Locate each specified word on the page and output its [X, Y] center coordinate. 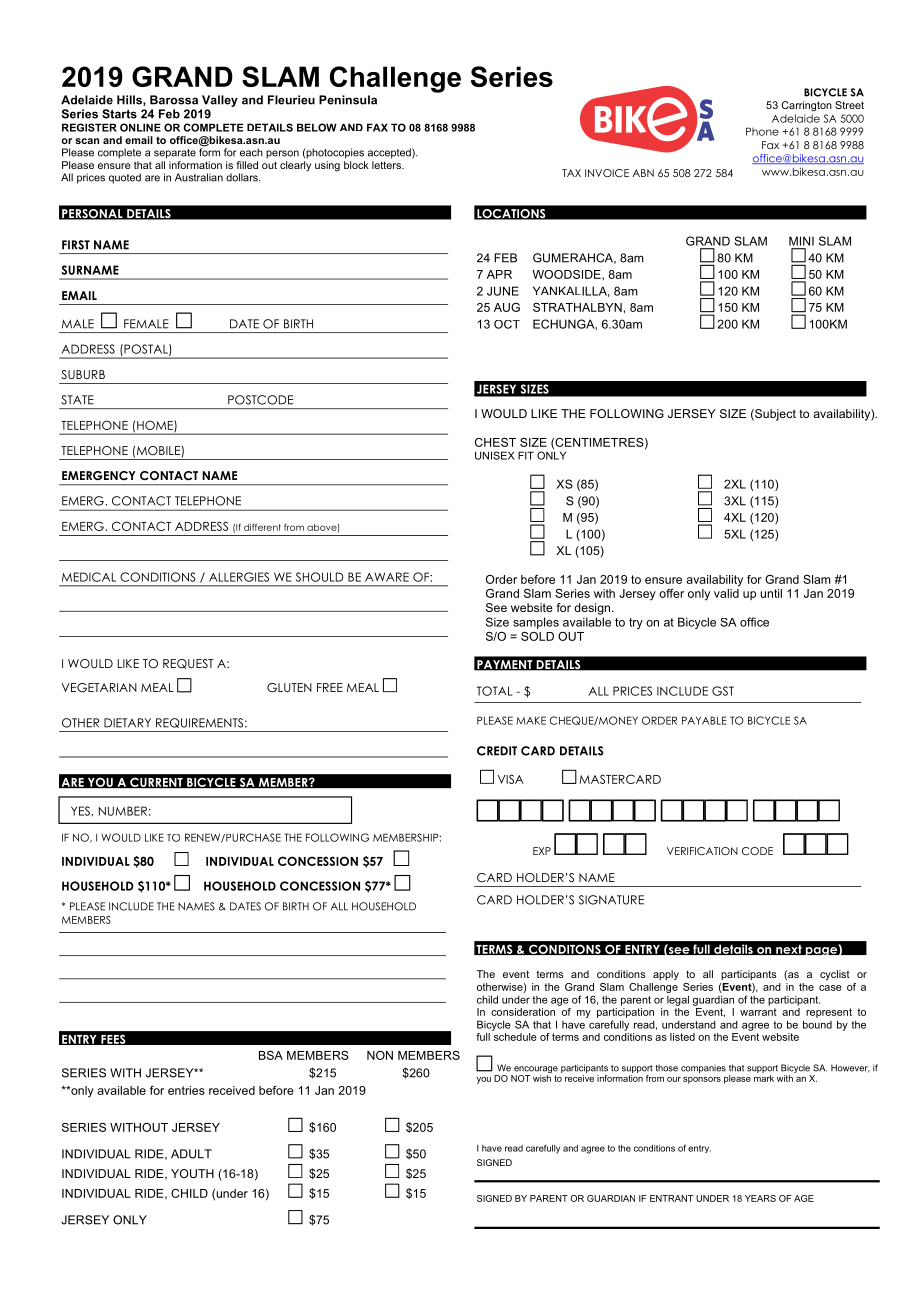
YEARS [760, 1198]
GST [723, 691]
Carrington [807, 106]
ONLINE [140, 127]
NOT [521, 1078]
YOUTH [192, 1173]
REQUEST [188, 664]
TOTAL [494, 691]
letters [387, 165]
